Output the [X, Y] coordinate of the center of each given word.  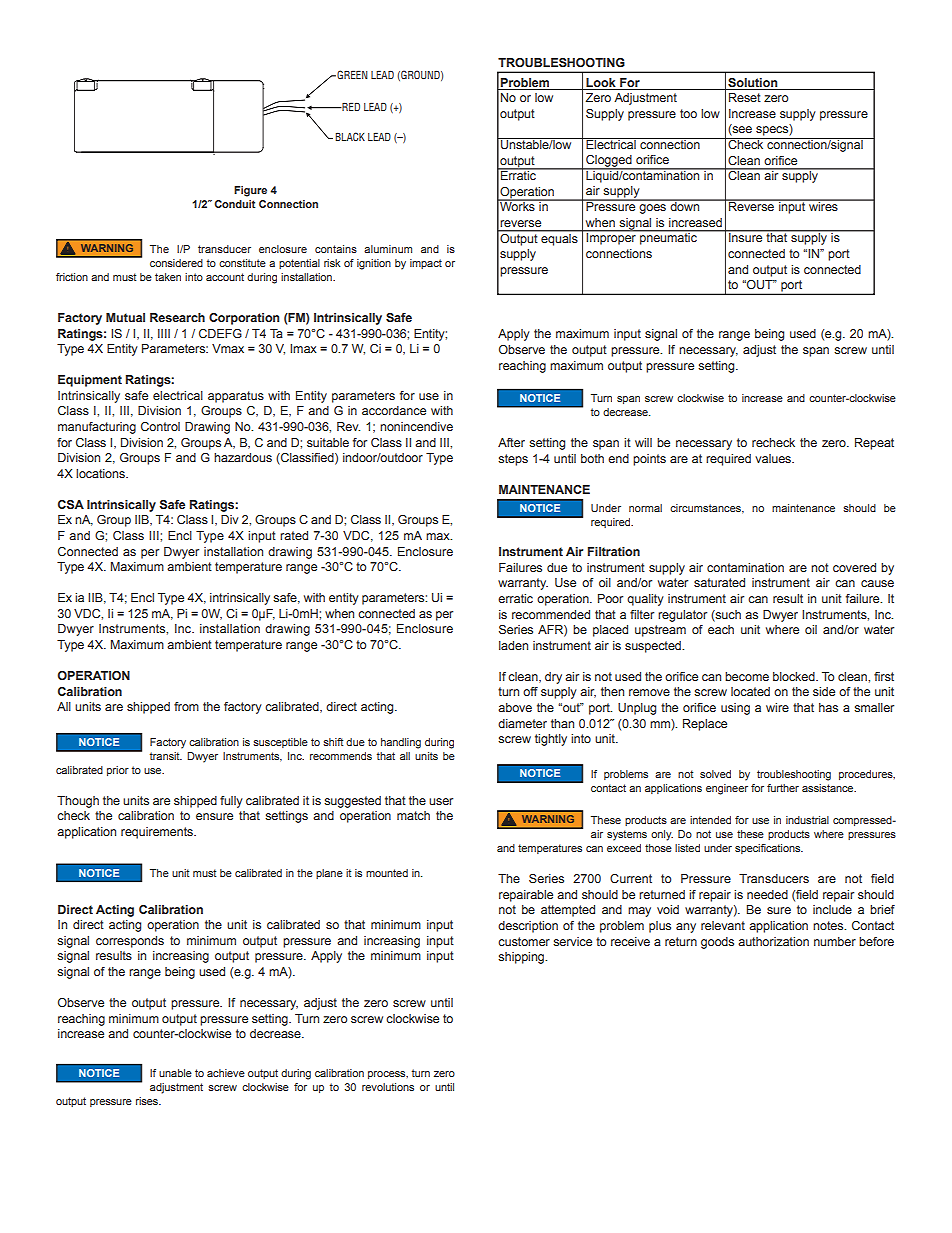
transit [166, 756]
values [774, 458]
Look [600, 82]
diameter [522, 723]
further [783, 788]
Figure [250, 191]
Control [160, 426]
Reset [745, 97]
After [511, 442]
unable [175, 1073]
